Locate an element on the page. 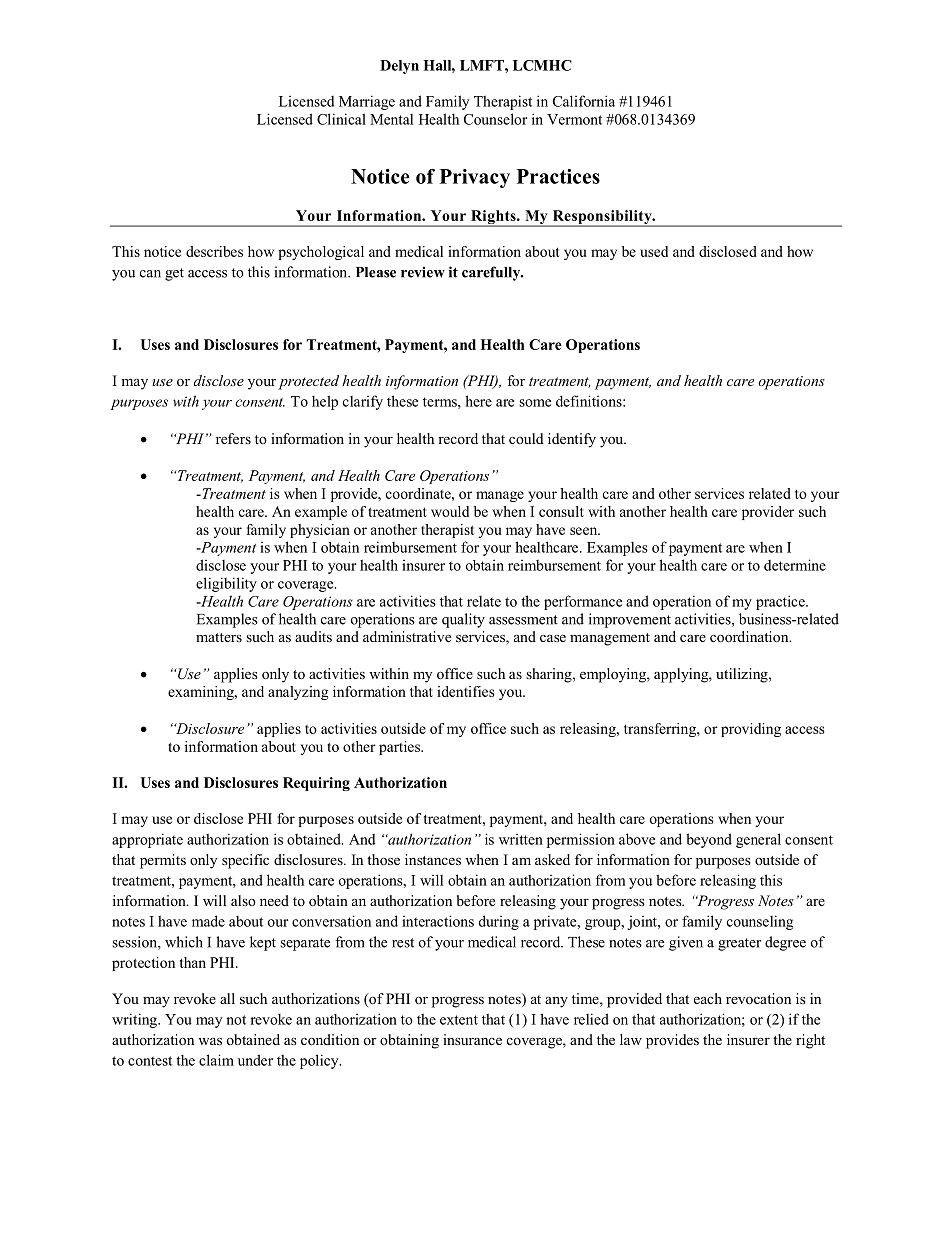 Image resolution: width=952 pixels, height=1233 pixels. beyond is located at coordinates (709, 840).
